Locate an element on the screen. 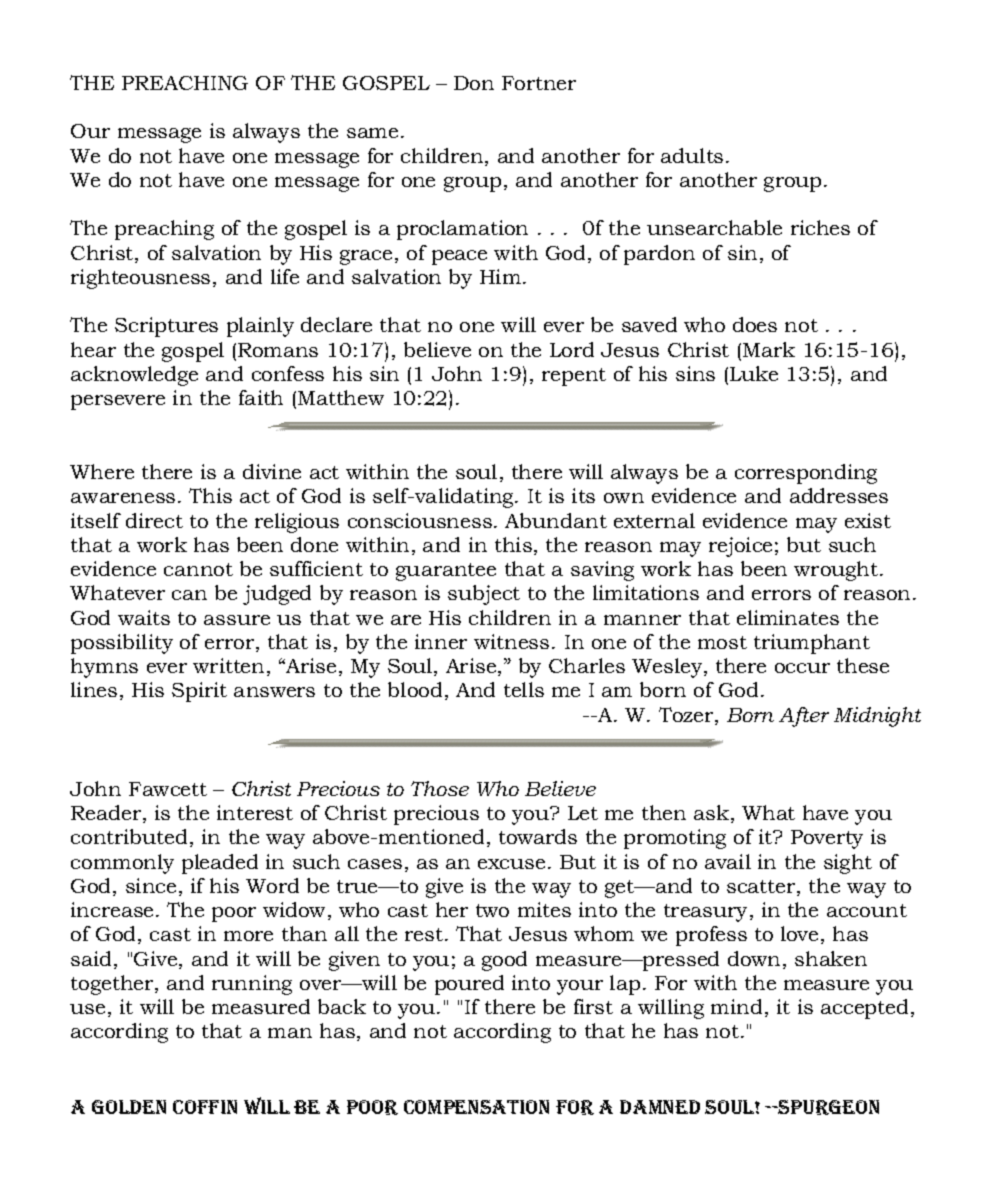 This screenshot has width=991, height=1204. eliminates is located at coordinates (788, 617).
